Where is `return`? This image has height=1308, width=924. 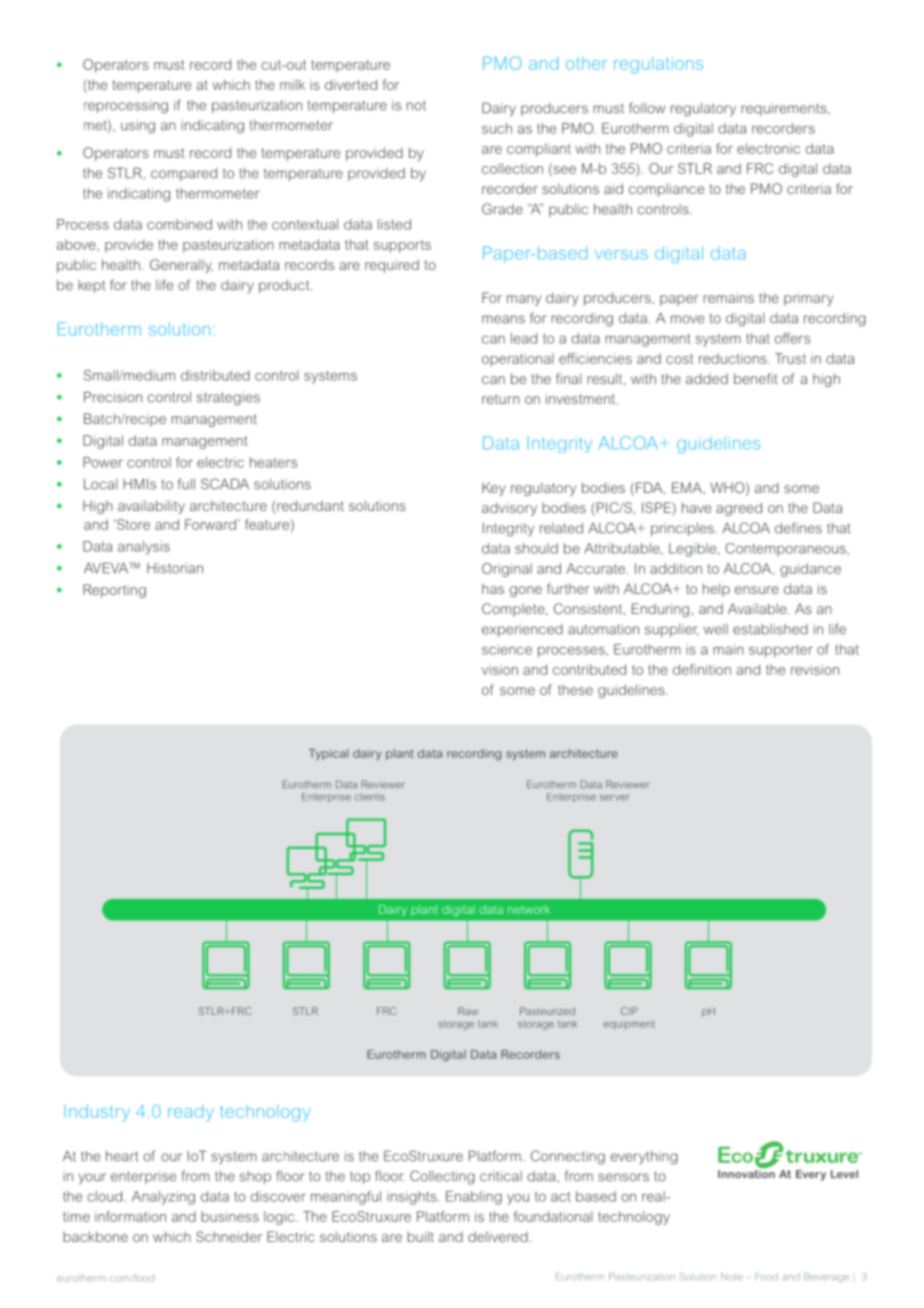
return is located at coordinates (501, 399).
